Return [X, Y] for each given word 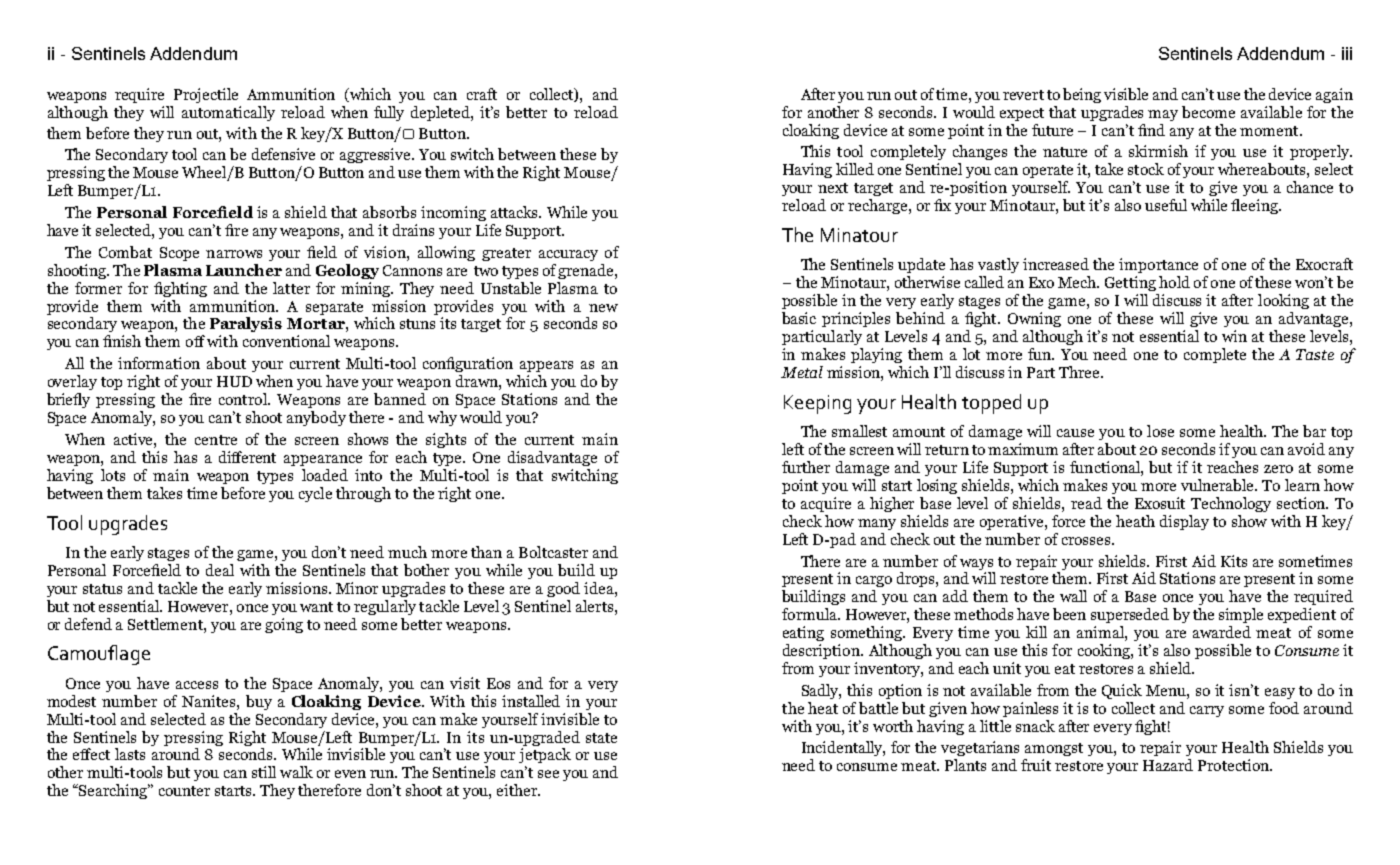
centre [216, 440]
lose [1160, 431]
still [264, 772]
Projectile [206, 95]
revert [1023, 95]
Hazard [1168, 765]
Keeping [817, 404]
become [1208, 112]
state [601, 738]
